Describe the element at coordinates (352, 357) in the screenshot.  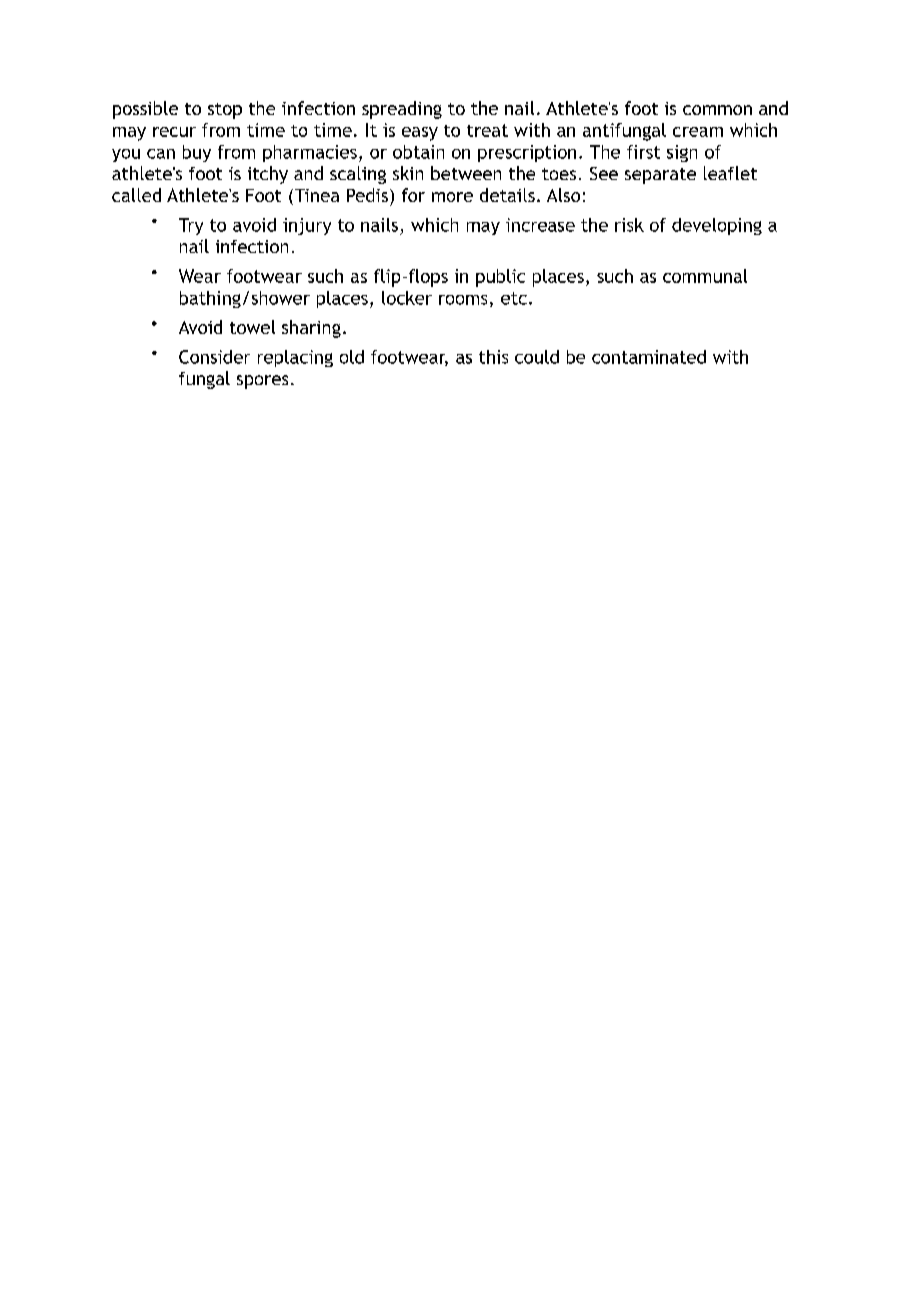
I see `old` at that location.
